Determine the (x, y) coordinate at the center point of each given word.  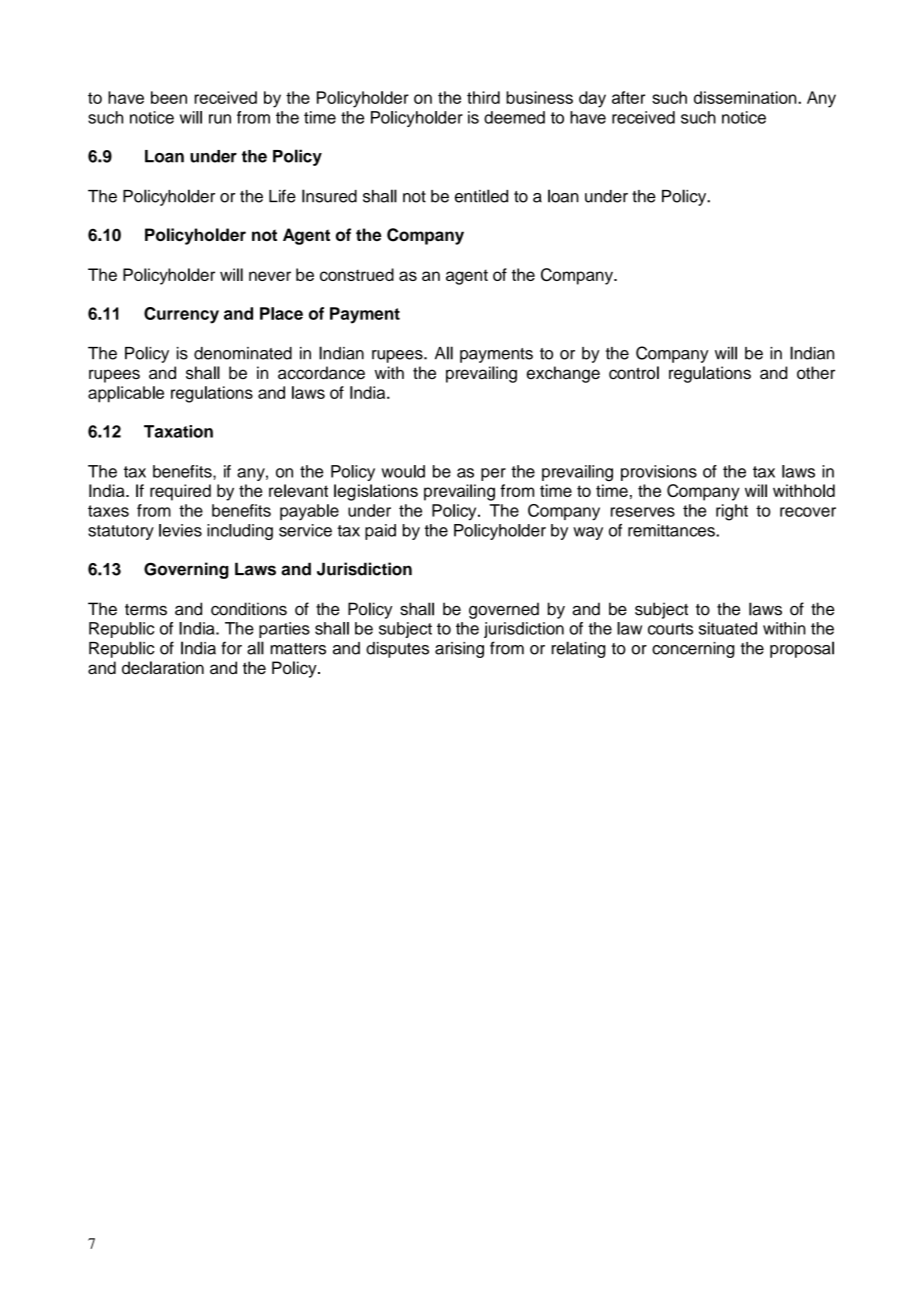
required (180, 492)
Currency (181, 315)
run (220, 119)
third (483, 97)
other (816, 372)
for (231, 648)
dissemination (746, 97)
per (493, 474)
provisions (659, 473)
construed (357, 274)
